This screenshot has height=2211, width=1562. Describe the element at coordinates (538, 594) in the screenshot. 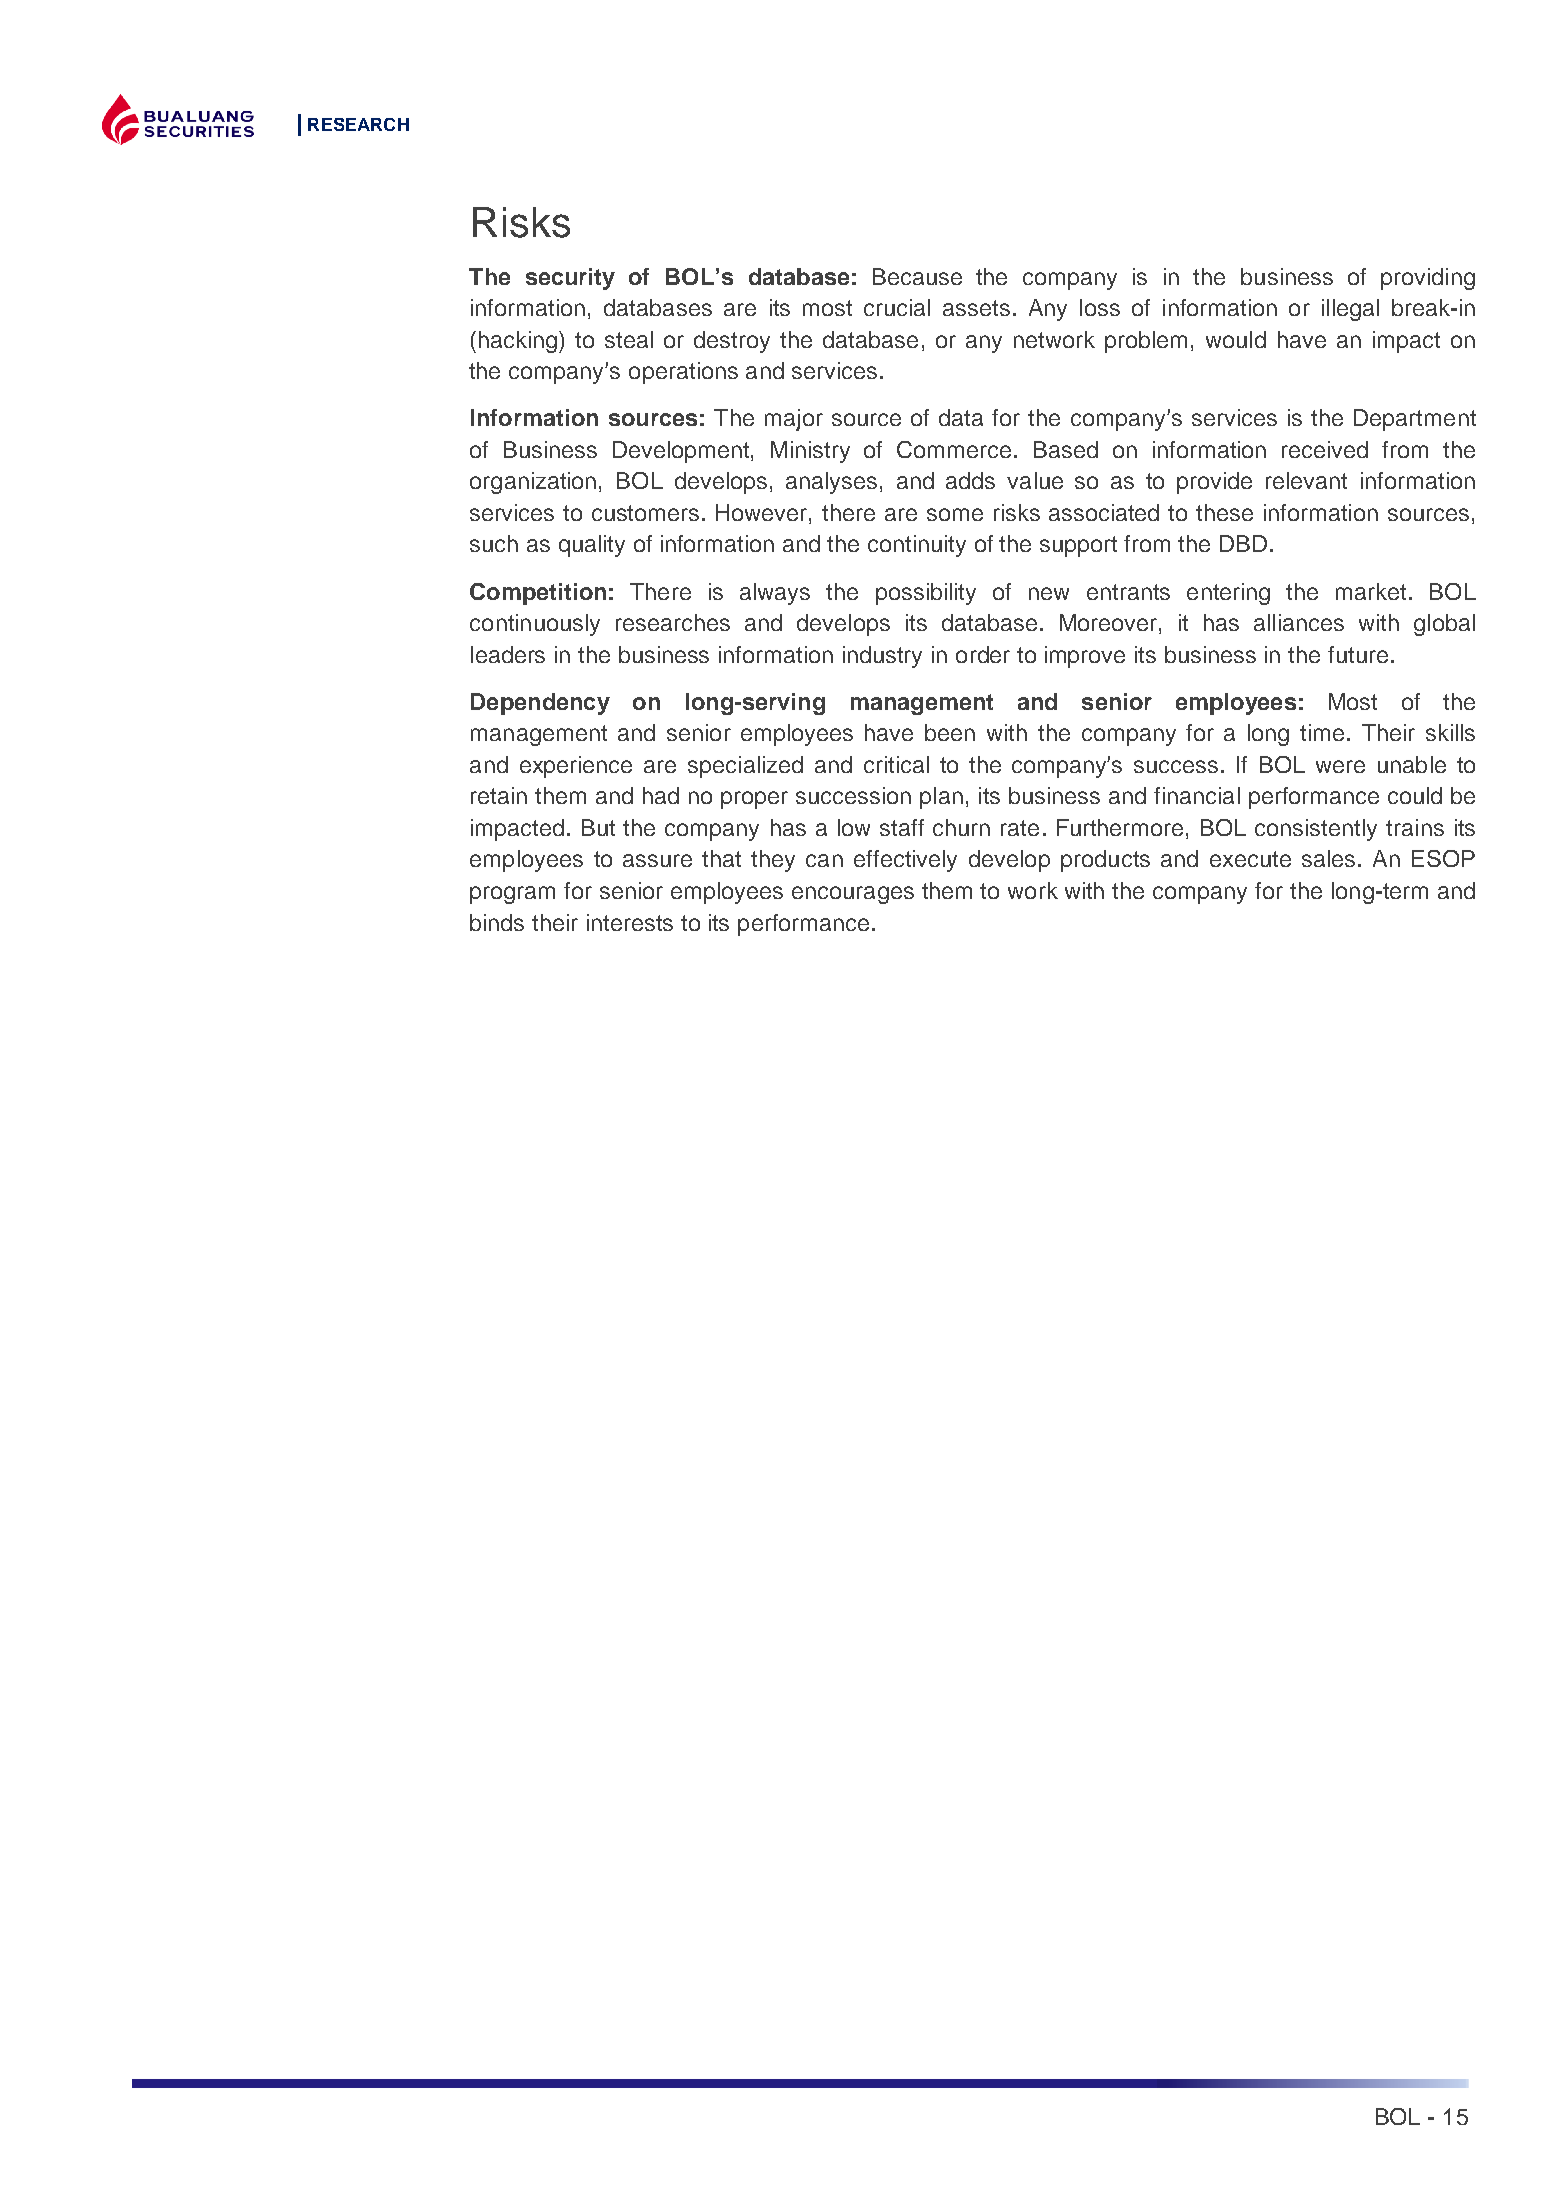

I see `Competition` at that location.
